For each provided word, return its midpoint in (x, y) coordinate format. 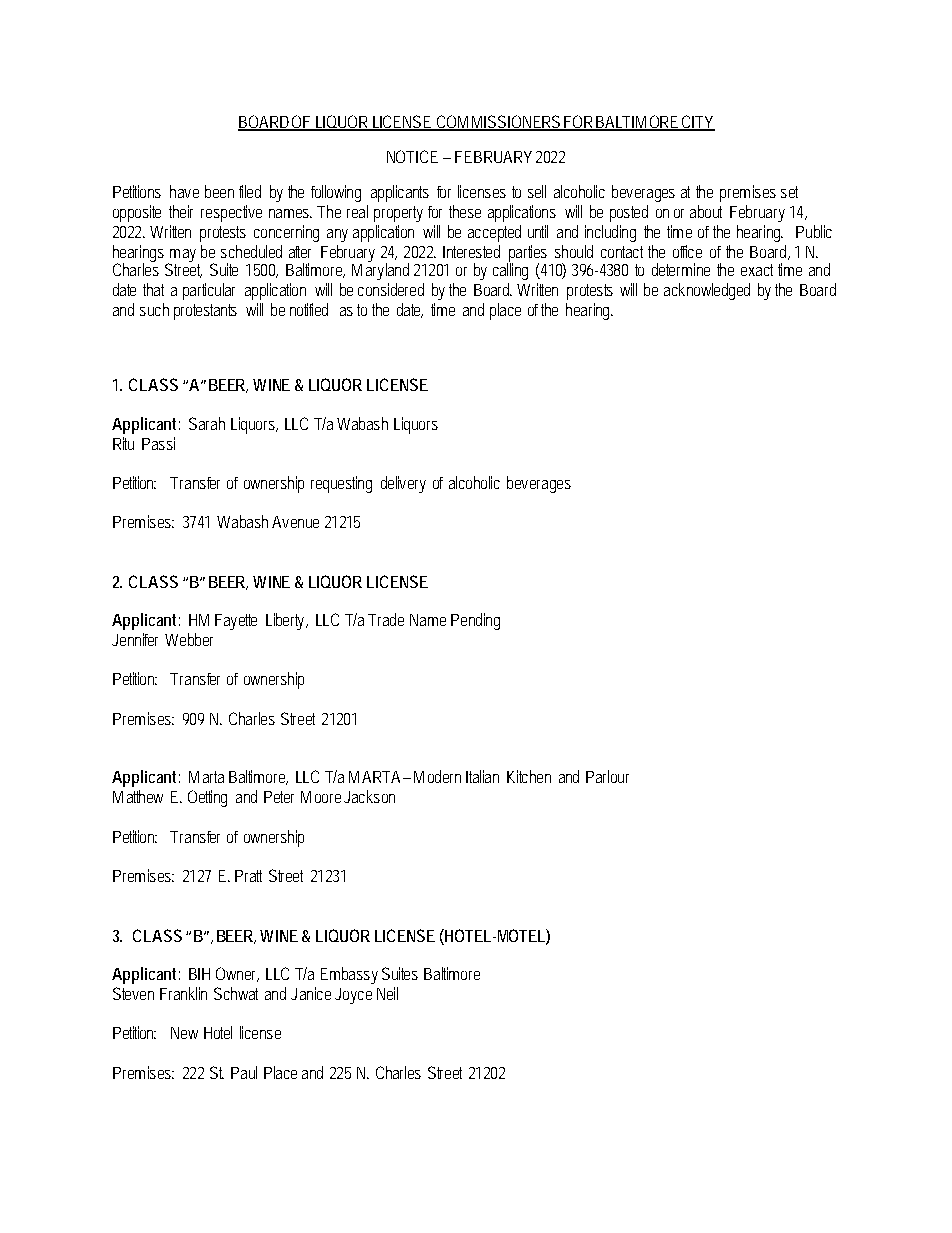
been (219, 191)
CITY (697, 123)
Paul (244, 1072)
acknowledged (707, 291)
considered (391, 289)
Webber (189, 639)
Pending (475, 621)
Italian (482, 776)
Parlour (607, 776)
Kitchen (529, 776)
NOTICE (412, 156)
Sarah (207, 423)
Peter (279, 797)
